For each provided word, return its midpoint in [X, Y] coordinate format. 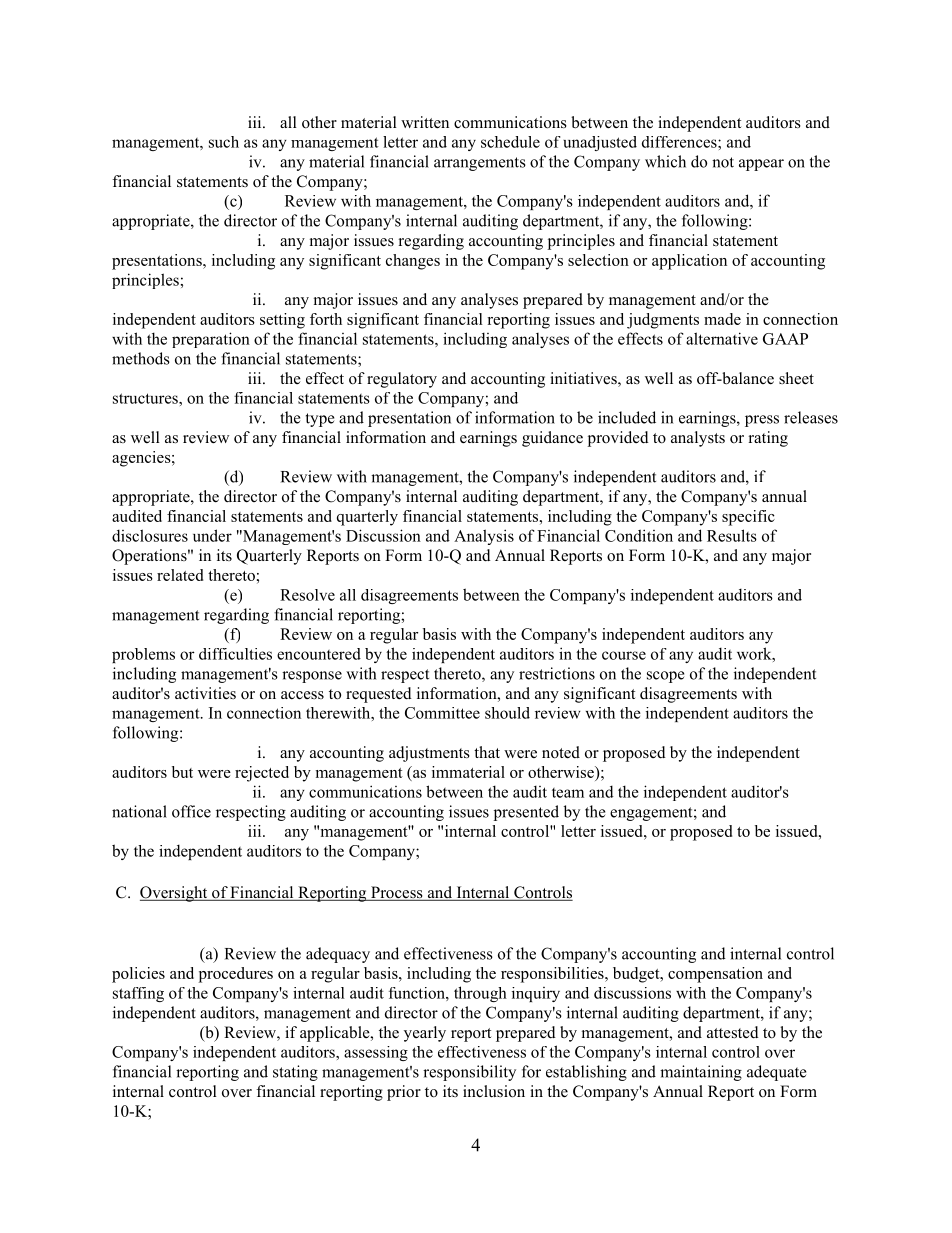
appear [761, 165]
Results [732, 535]
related [180, 575]
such [224, 142]
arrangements [480, 164]
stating [295, 1073]
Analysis [484, 537]
